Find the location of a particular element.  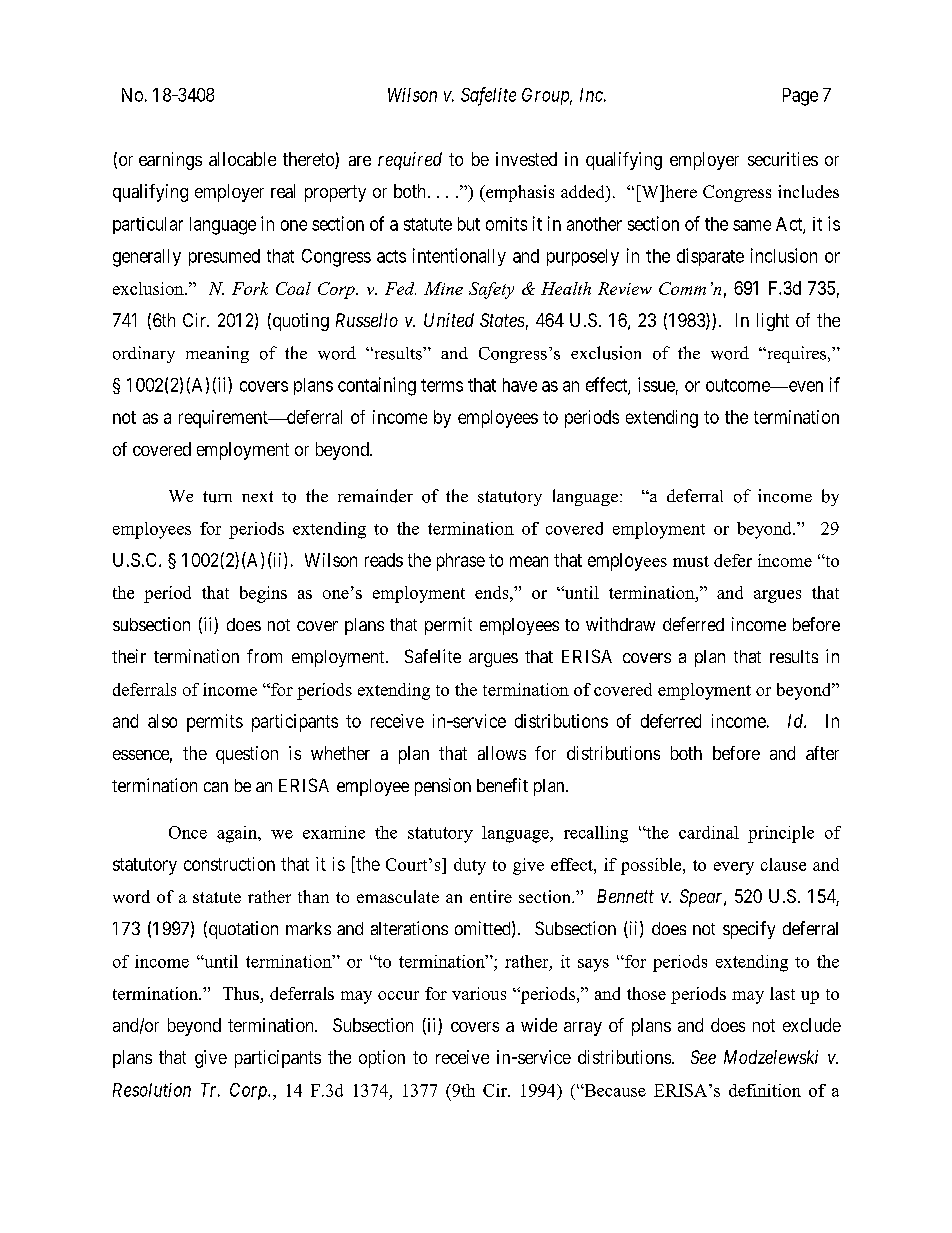

phrase is located at coordinates (461, 562).
